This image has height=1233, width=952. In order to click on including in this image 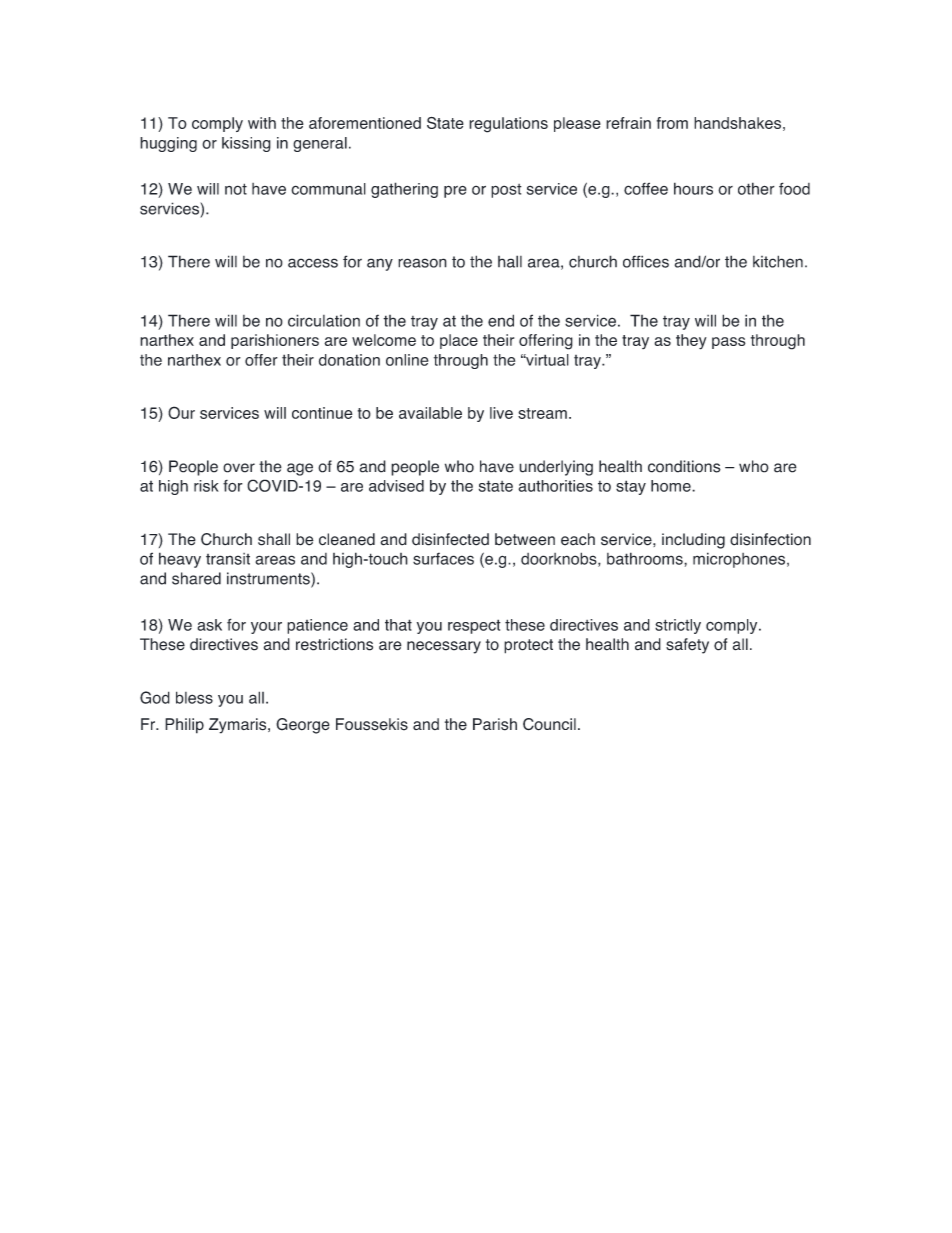, I will do `click(693, 541)`.
